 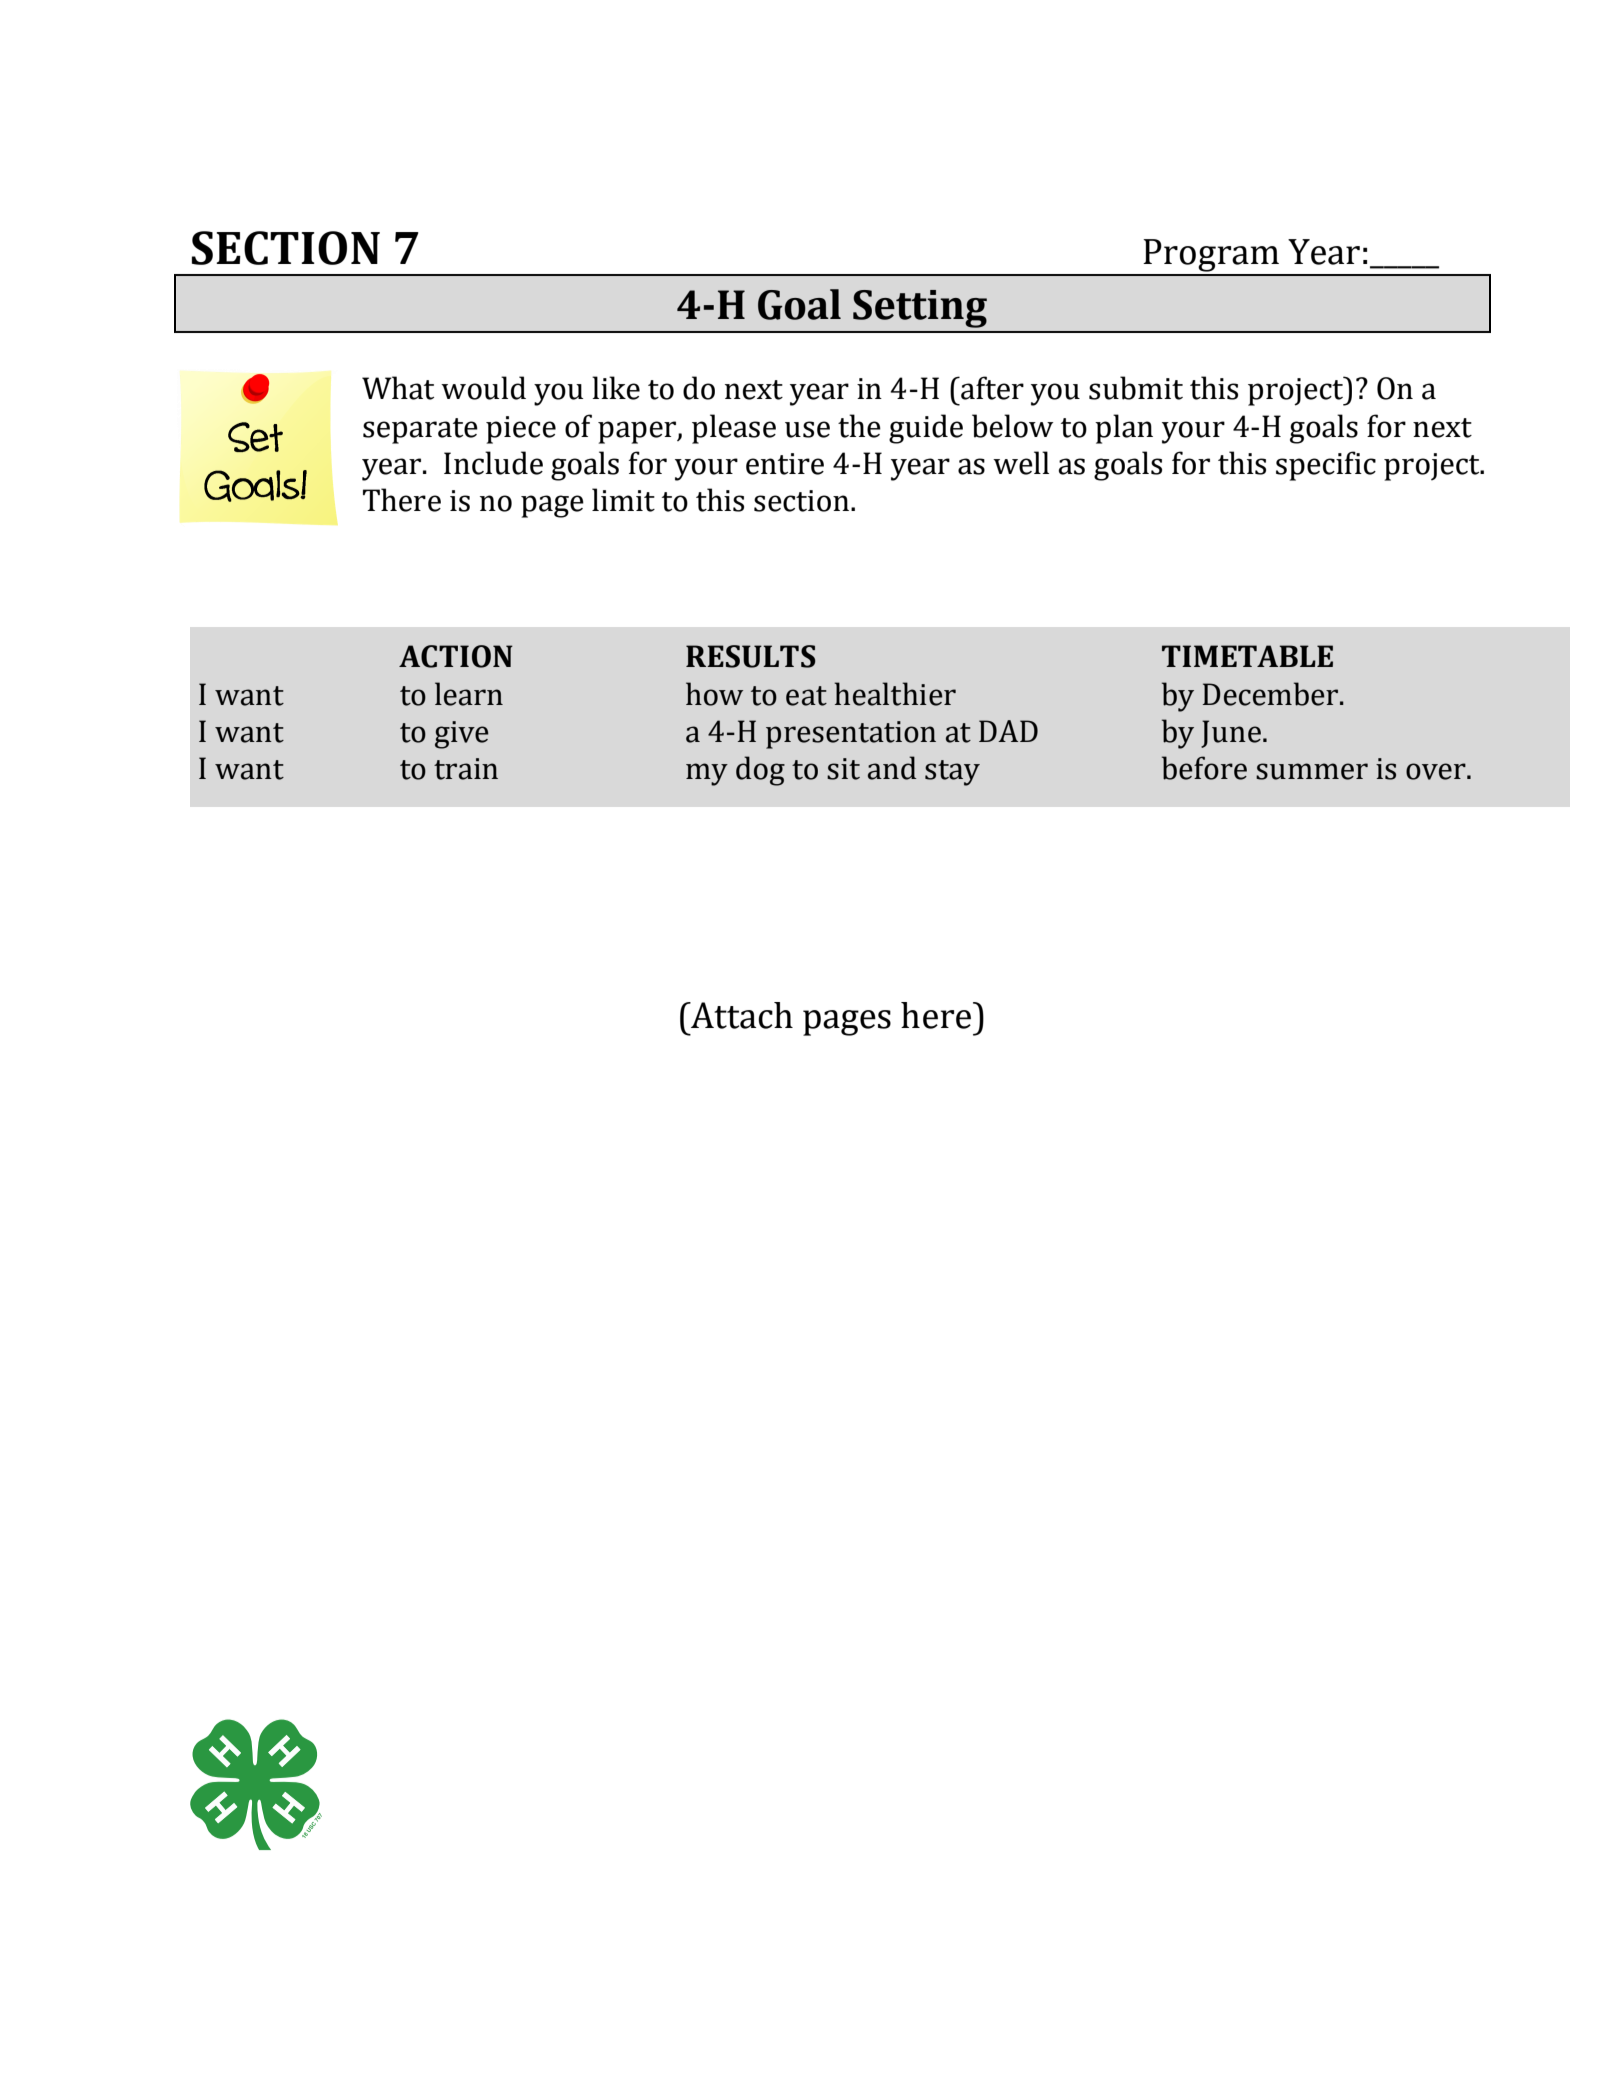 I want to click on Attach, so click(x=741, y=1015).
